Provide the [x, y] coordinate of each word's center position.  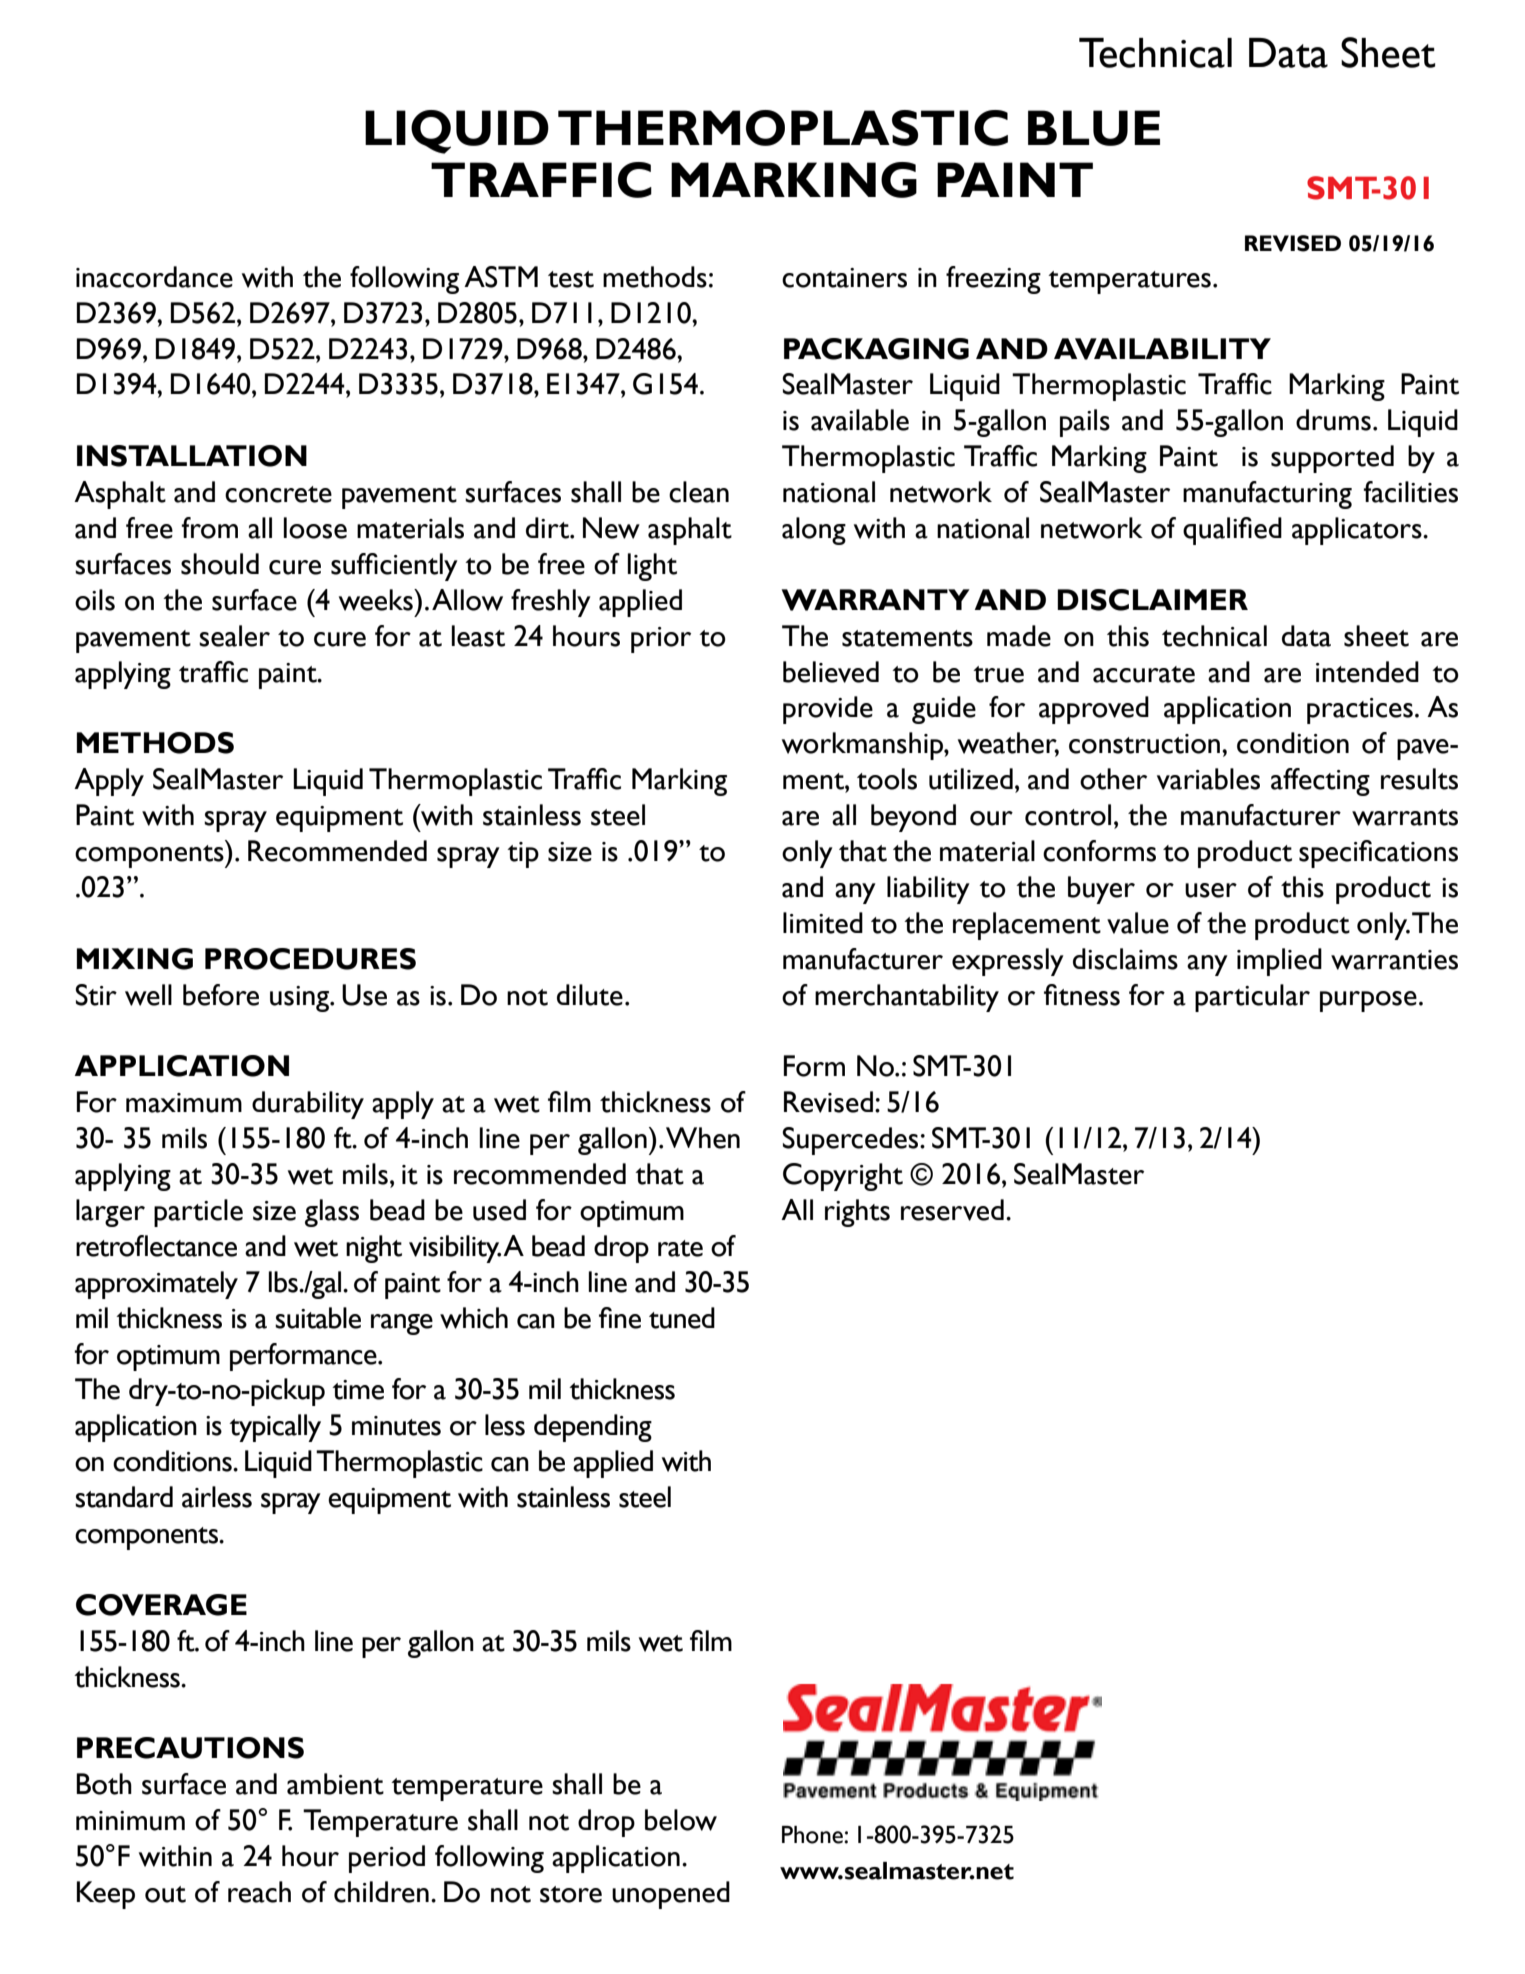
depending [593, 1428]
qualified [1232, 531]
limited [823, 923]
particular [1252, 998]
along [814, 531]
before [221, 995]
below [681, 1820]
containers [844, 278]
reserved [952, 1210]
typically [275, 1428]
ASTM [501, 277]
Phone [813, 1835]
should [220, 564]
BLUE [1094, 128]
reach [259, 1892]
